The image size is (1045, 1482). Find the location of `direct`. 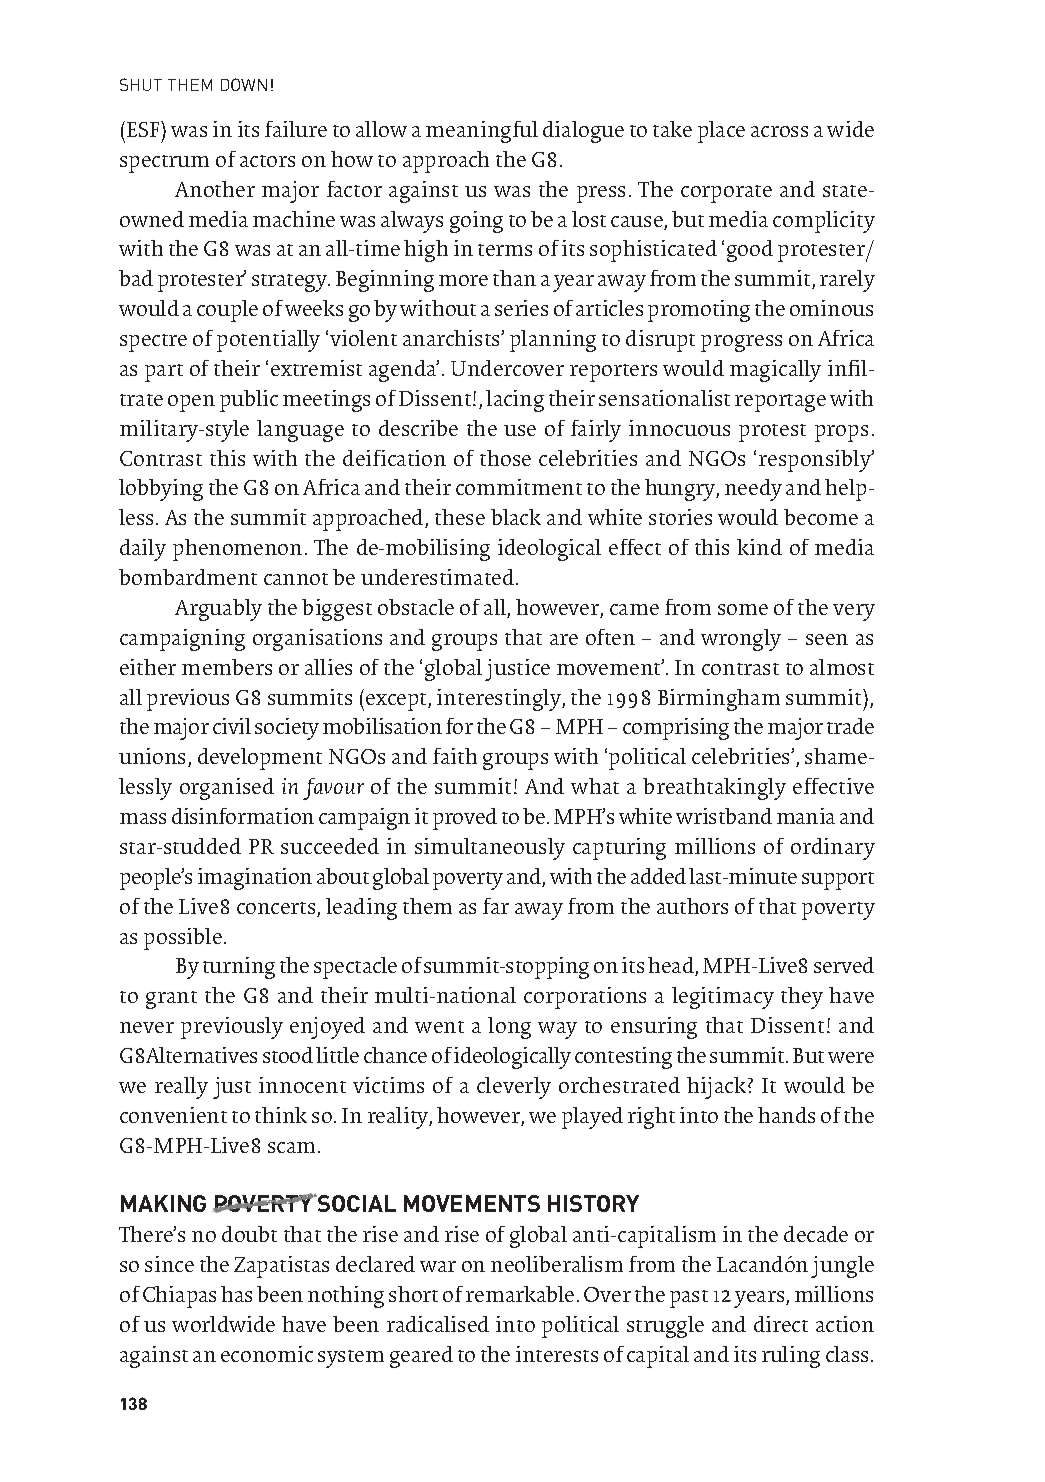

direct is located at coordinates (781, 1324).
